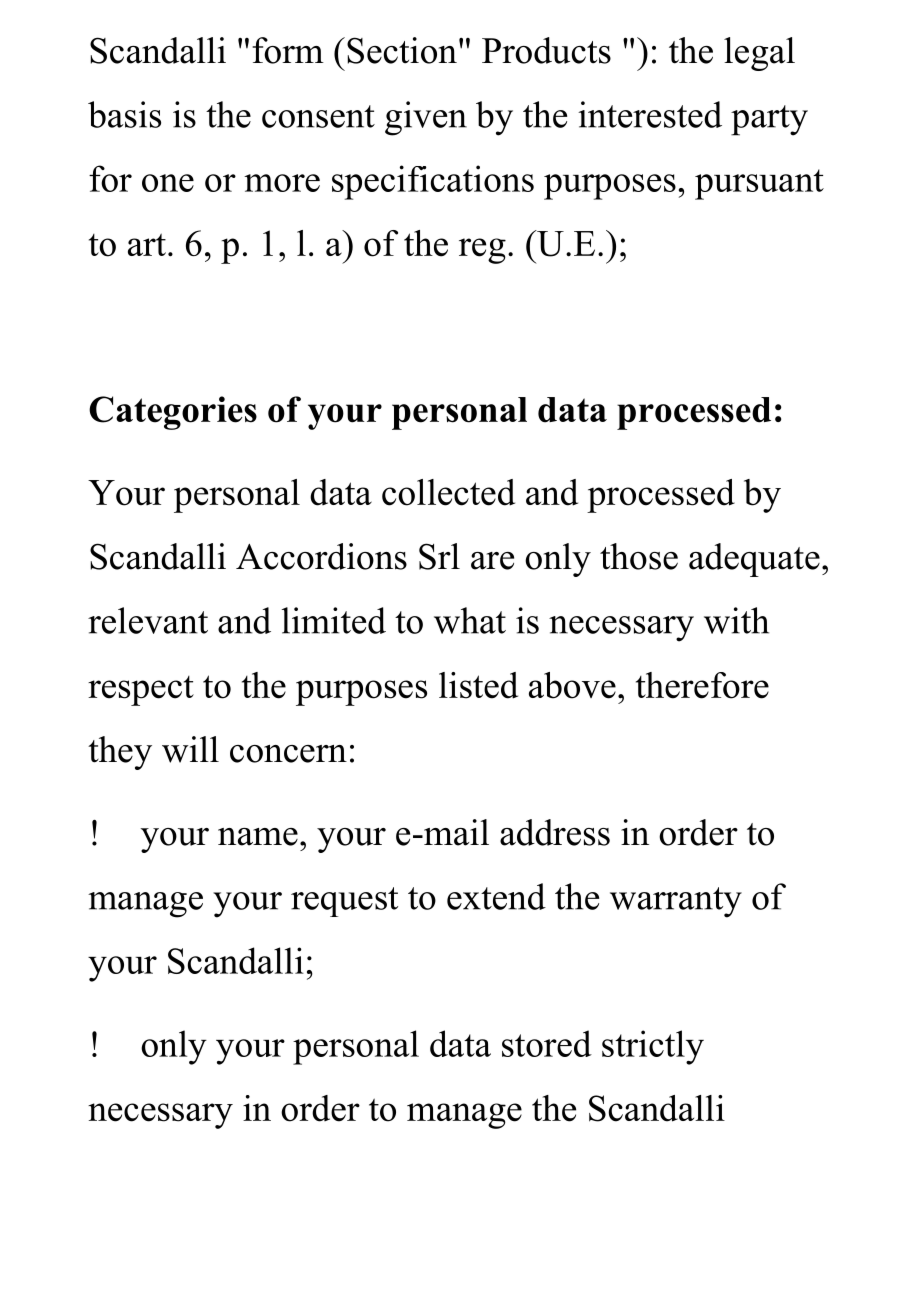 Image resolution: width=924 pixels, height=1308 pixels. I want to click on Srl, so click(439, 556).
